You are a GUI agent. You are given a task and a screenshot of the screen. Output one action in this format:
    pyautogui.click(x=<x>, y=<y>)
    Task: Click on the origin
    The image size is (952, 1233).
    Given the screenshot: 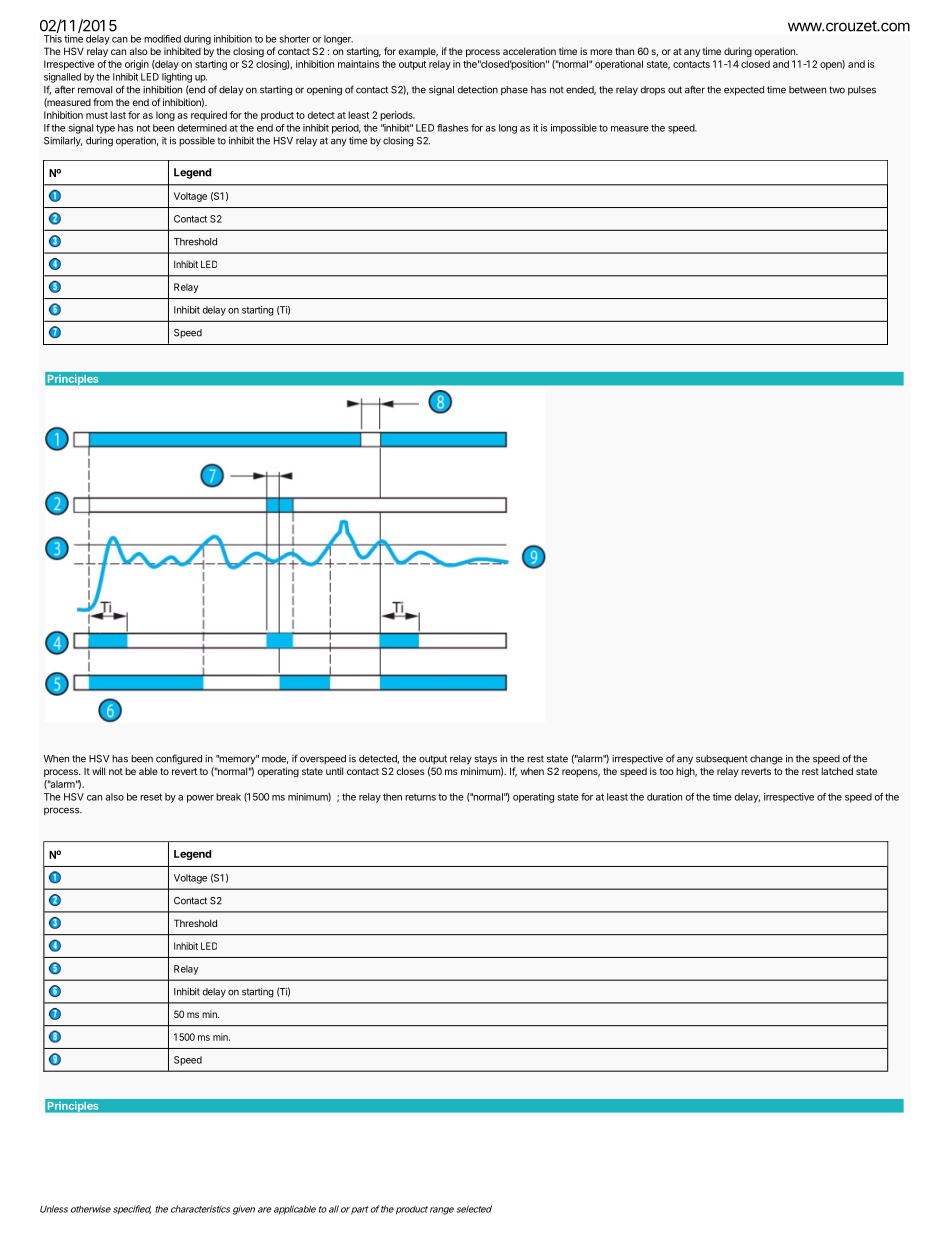 What is the action you would take?
    pyautogui.click(x=137, y=65)
